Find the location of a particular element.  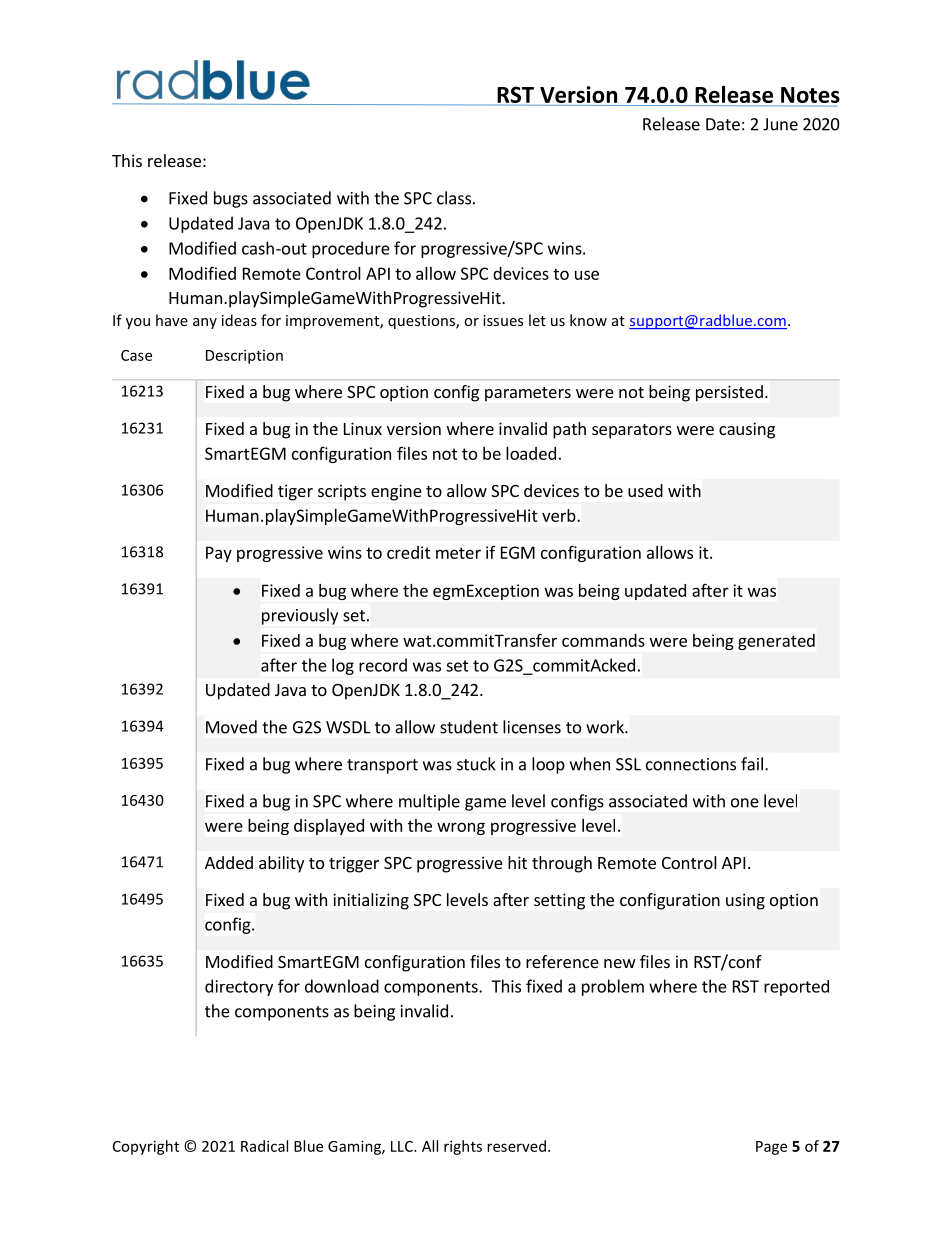

bugs is located at coordinates (231, 199).
